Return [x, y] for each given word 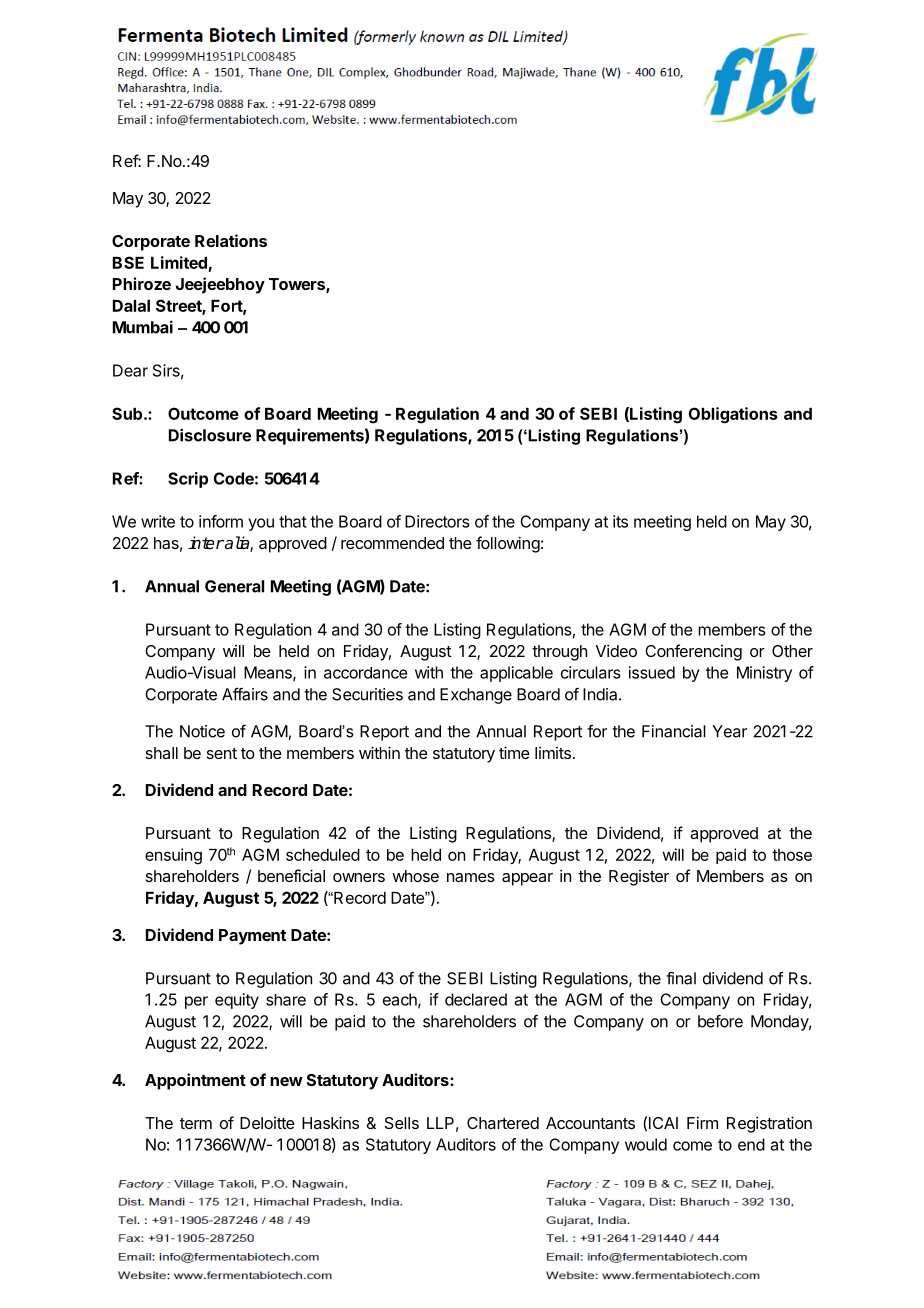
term [196, 1123]
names [471, 877]
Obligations [733, 415]
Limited [179, 262]
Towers [298, 285]
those [792, 855]
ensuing [173, 856]
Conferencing [693, 652]
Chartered [503, 1123]
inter [206, 543]
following [508, 544]
